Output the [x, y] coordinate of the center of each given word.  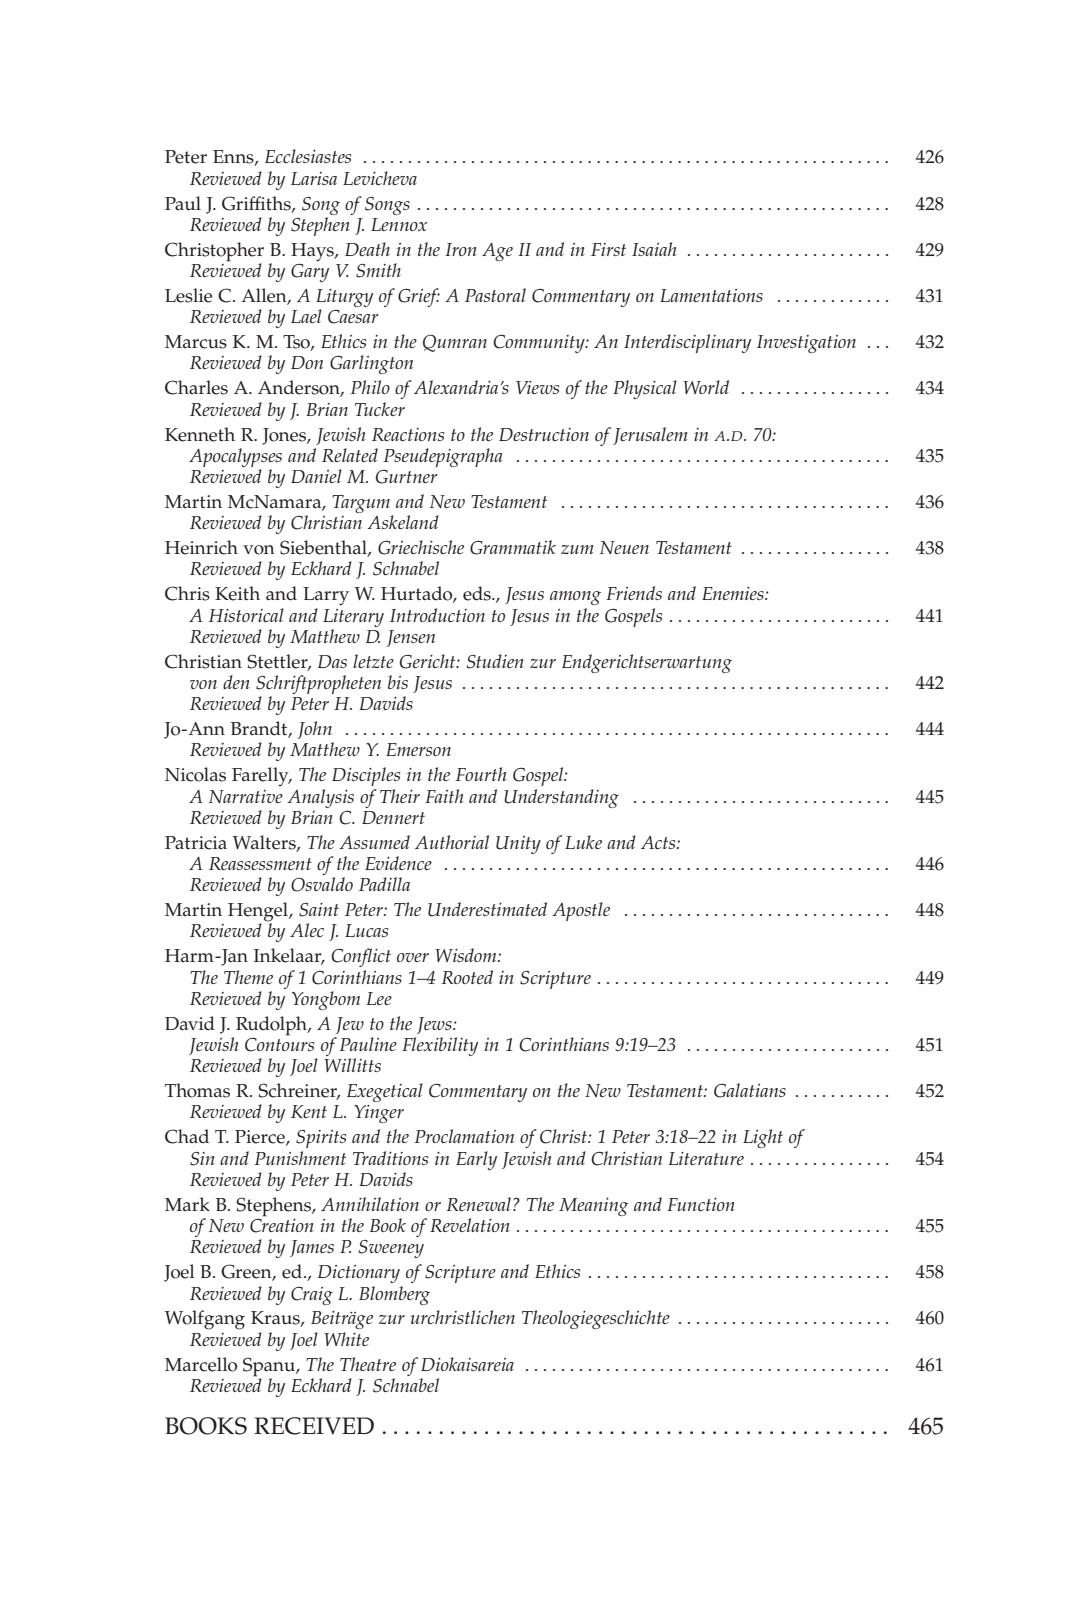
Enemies [734, 593]
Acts [659, 842]
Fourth [481, 774]
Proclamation [464, 1136]
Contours [279, 1043]
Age [497, 252]
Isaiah [654, 249]
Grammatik [513, 547]
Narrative [246, 796]
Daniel [316, 476]
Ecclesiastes [308, 156]
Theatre [368, 1364]
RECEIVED [314, 1426]
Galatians [750, 1090]
